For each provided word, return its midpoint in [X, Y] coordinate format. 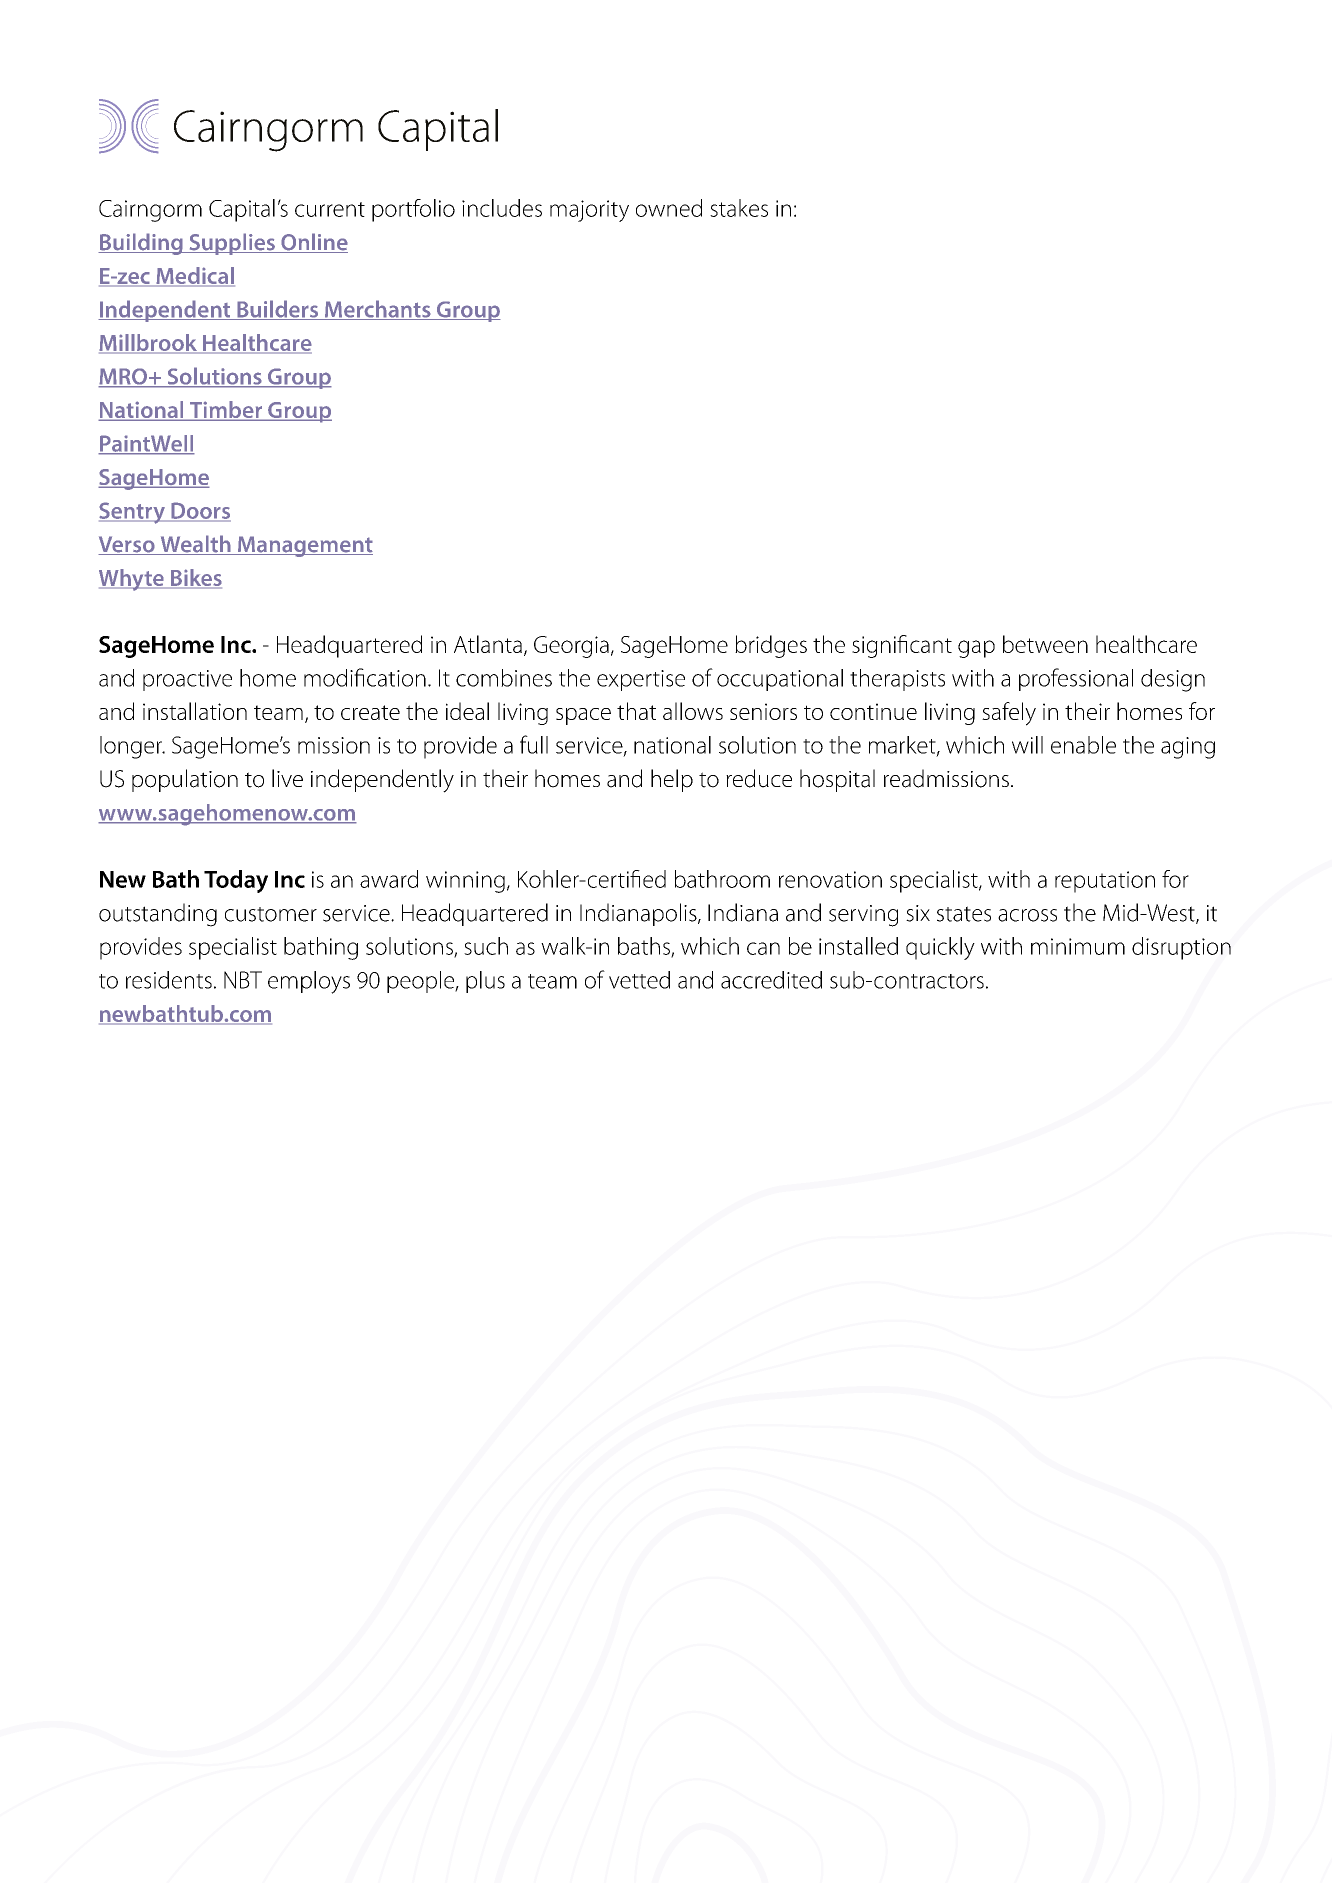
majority [589, 211]
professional [1076, 679]
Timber [226, 411]
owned [669, 208]
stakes [739, 208]
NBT [243, 980]
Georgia [571, 647]
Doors [200, 511]
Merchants [378, 310]
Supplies [232, 244]
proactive [187, 680]
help [672, 780]
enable [1083, 745]
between [1045, 644]
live [287, 778]
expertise [641, 680]
